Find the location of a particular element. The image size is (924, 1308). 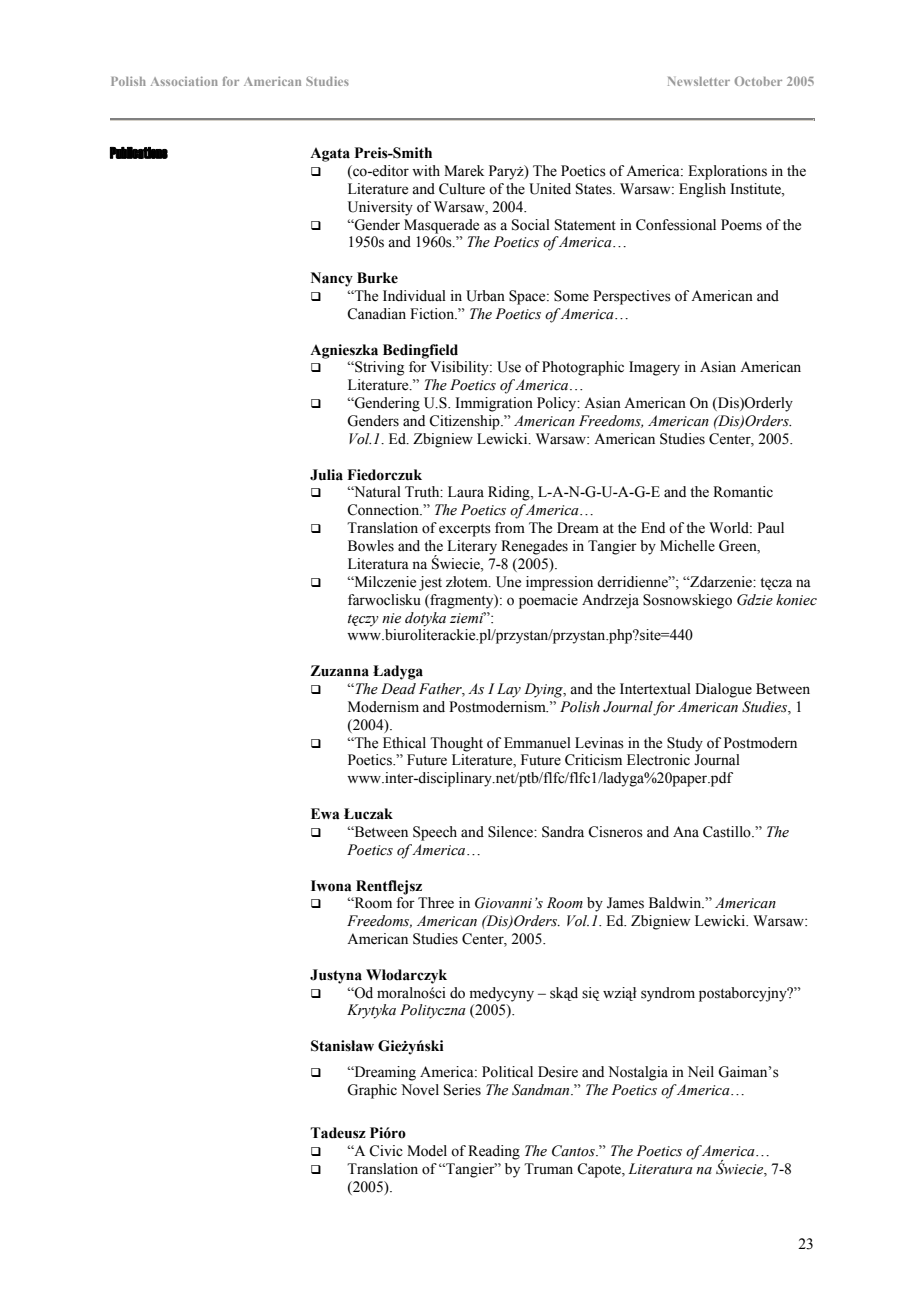

Marek is located at coordinates (464, 171).
